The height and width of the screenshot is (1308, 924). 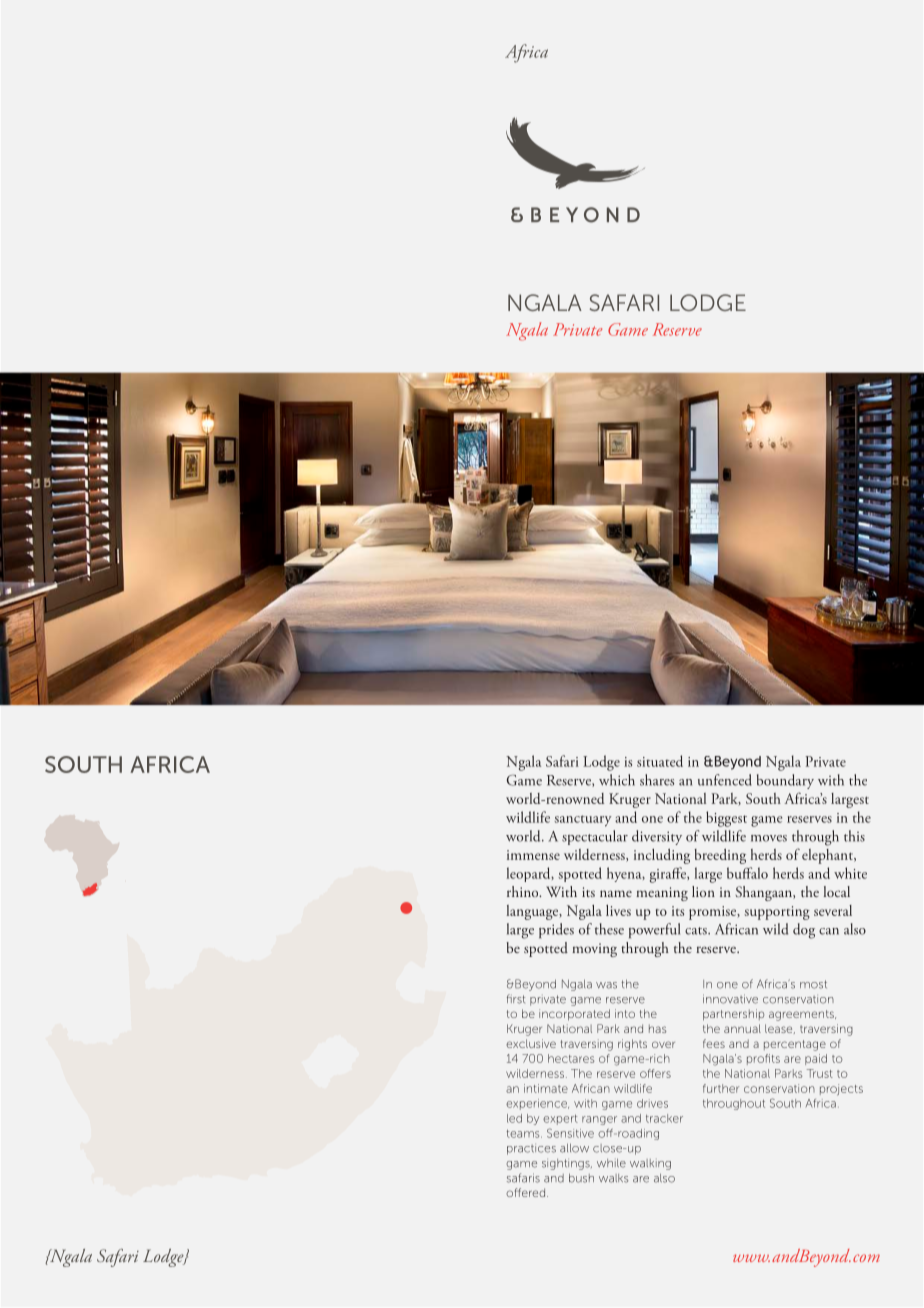 I want to click on has, so click(x=658, y=1028).
